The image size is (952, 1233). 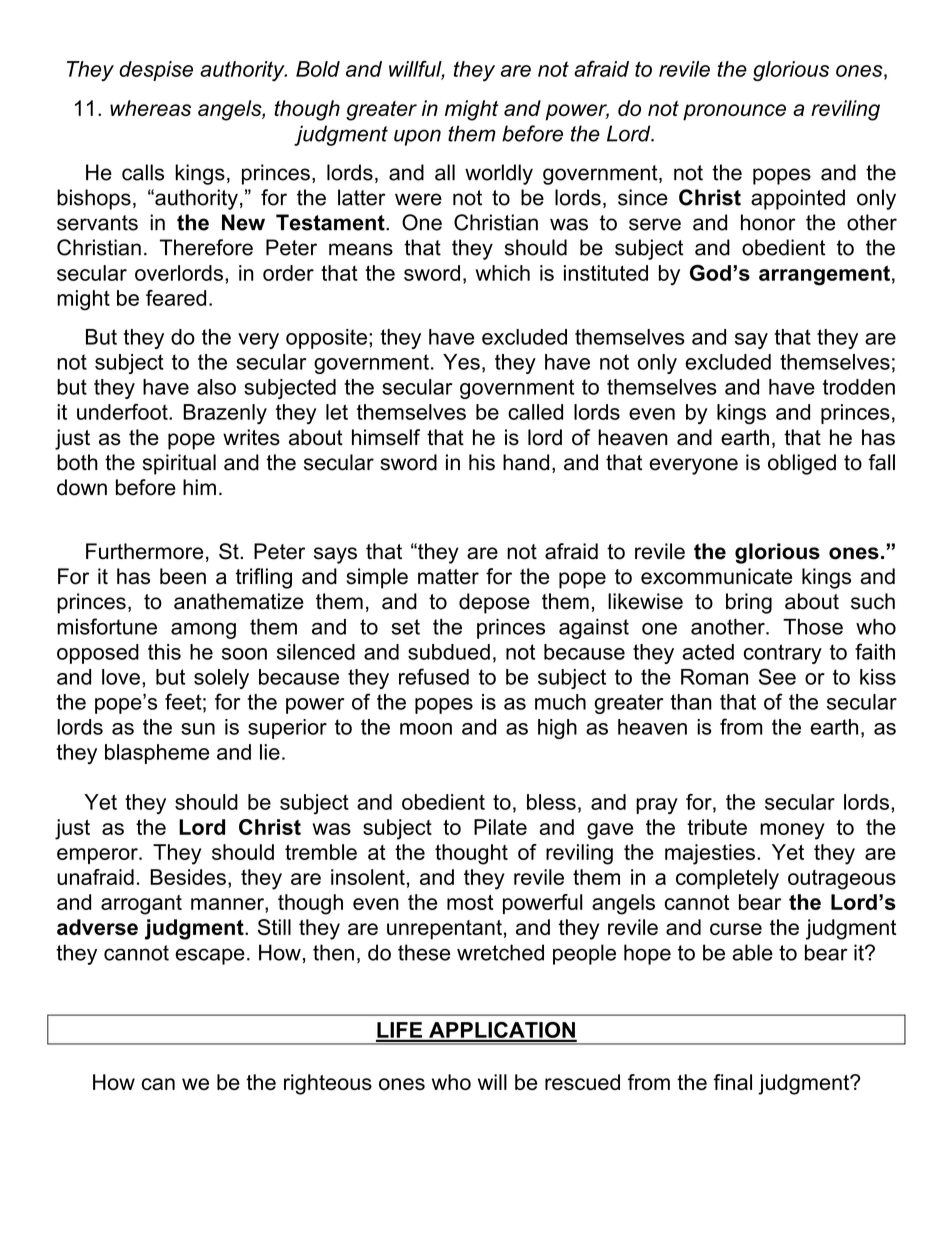 What do you see at coordinates (777, 676) in the page?
I see `See` at bounding box center [777, 676].
